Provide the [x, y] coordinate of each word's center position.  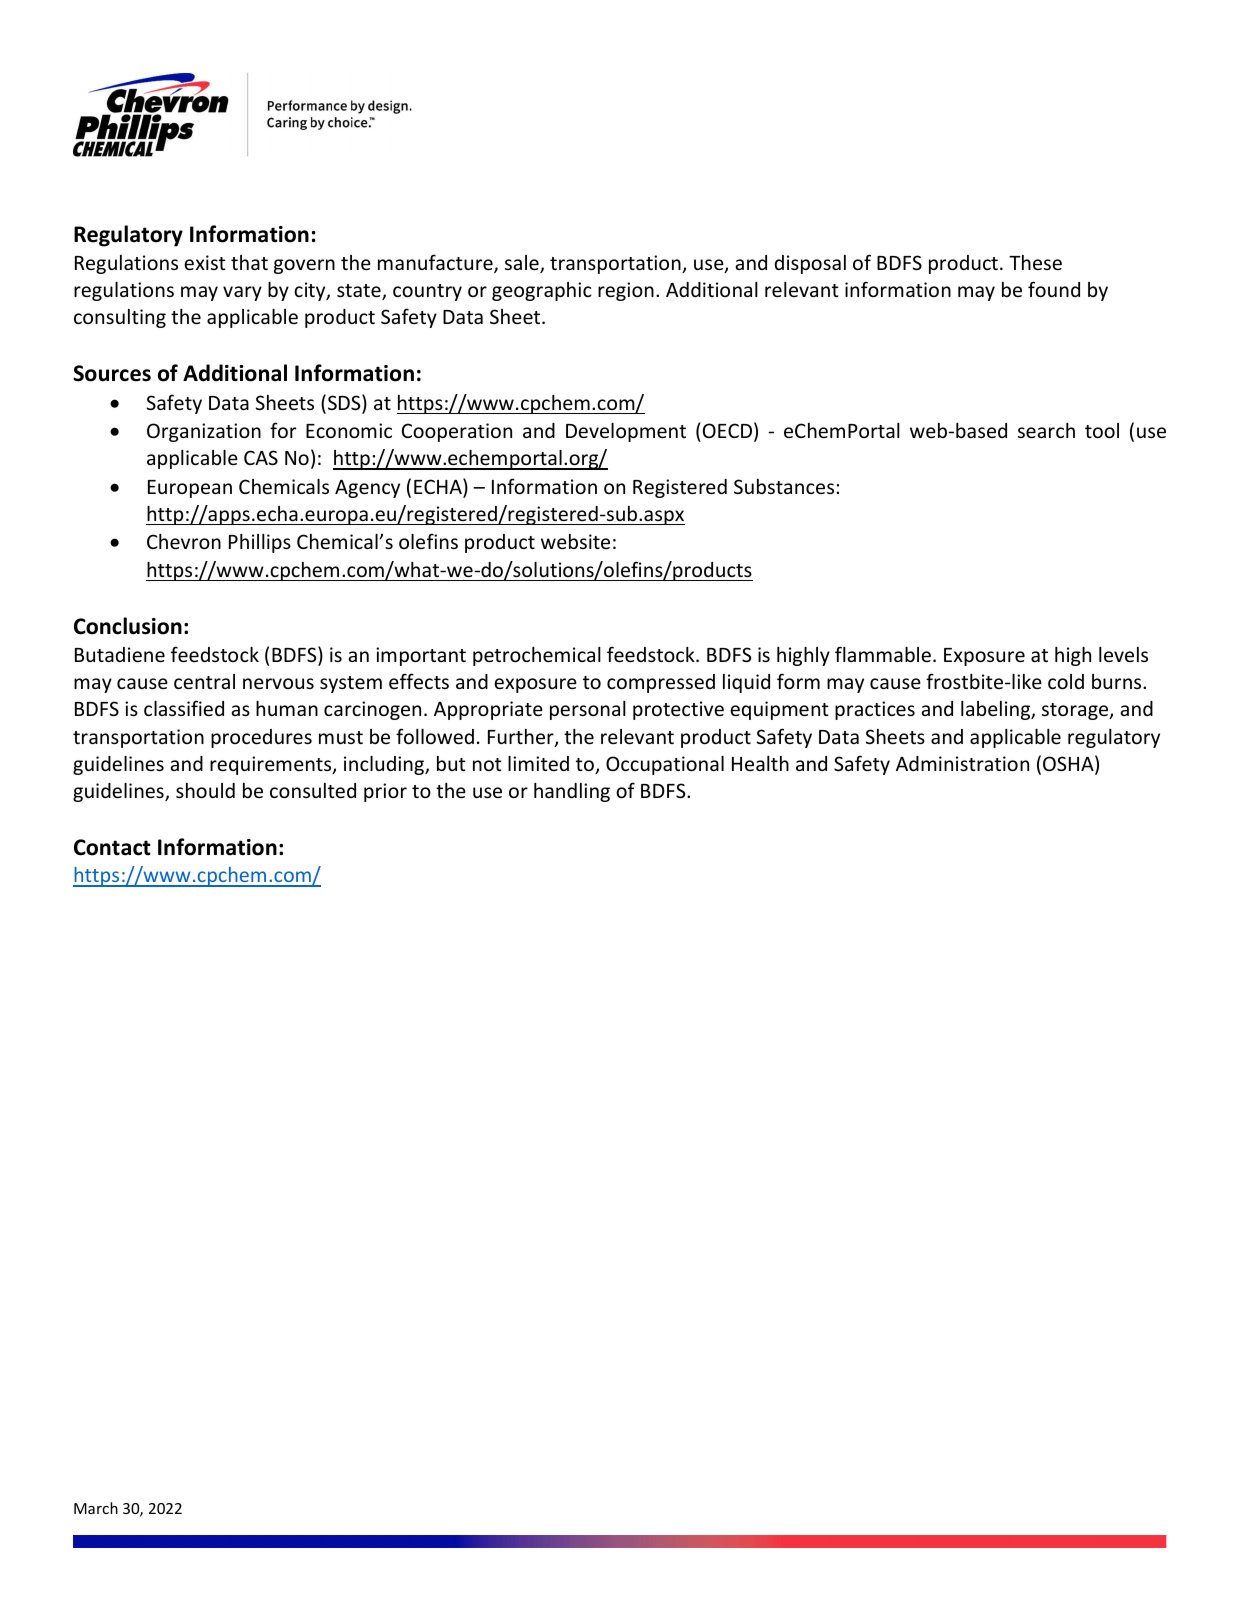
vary [242, 293]
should [205, 790]
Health [760, 763]
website [575, 541]
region [626, 291]
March [96, 1508]
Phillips [260, 543]
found [1054, 289]
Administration [962, 763]
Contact [112, 847]
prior [385, 792]
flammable [883, 654]
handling [572, 792]
